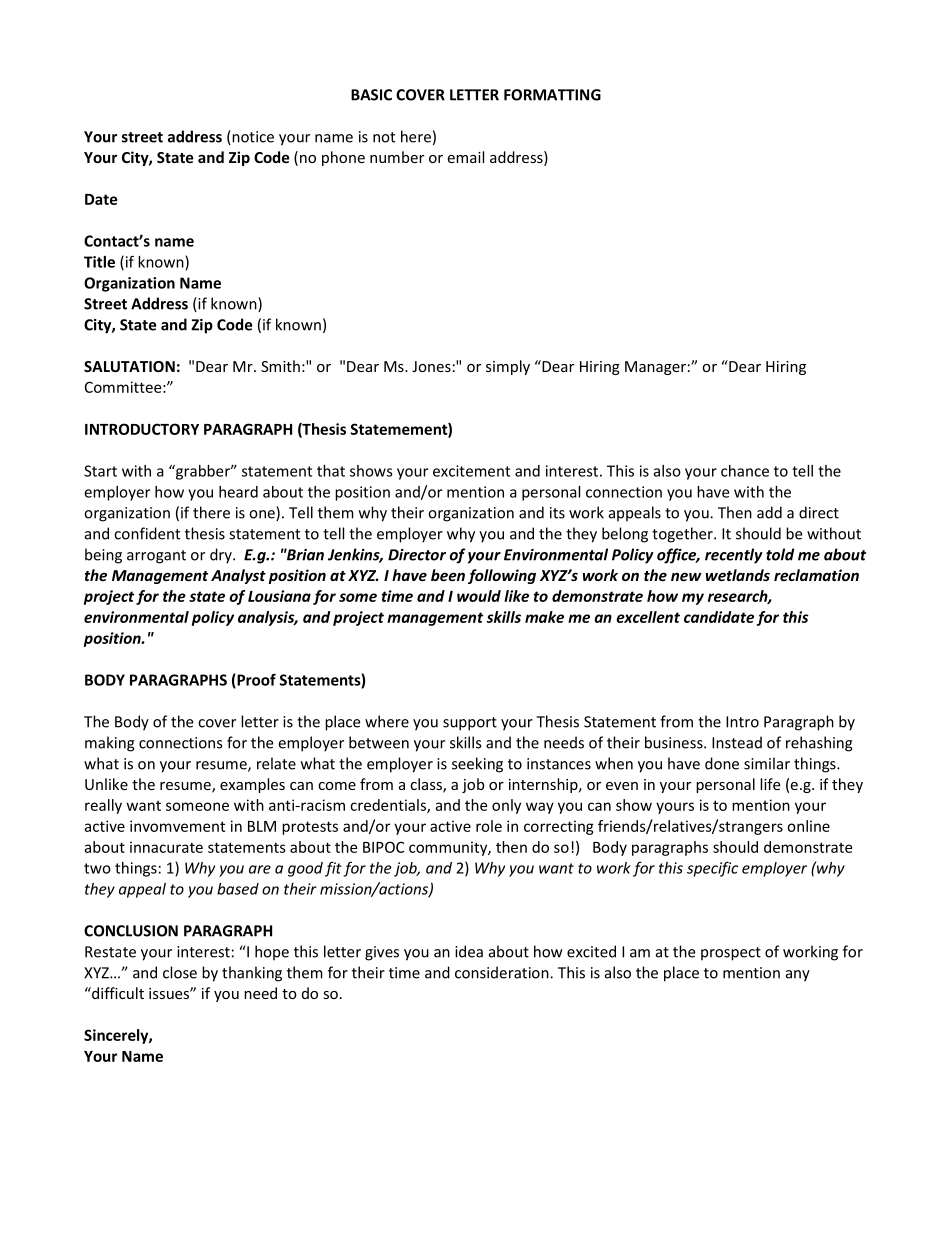  Describe the element at coordinates (552, 95) in the image. I see `FORMATTING` at that location.
